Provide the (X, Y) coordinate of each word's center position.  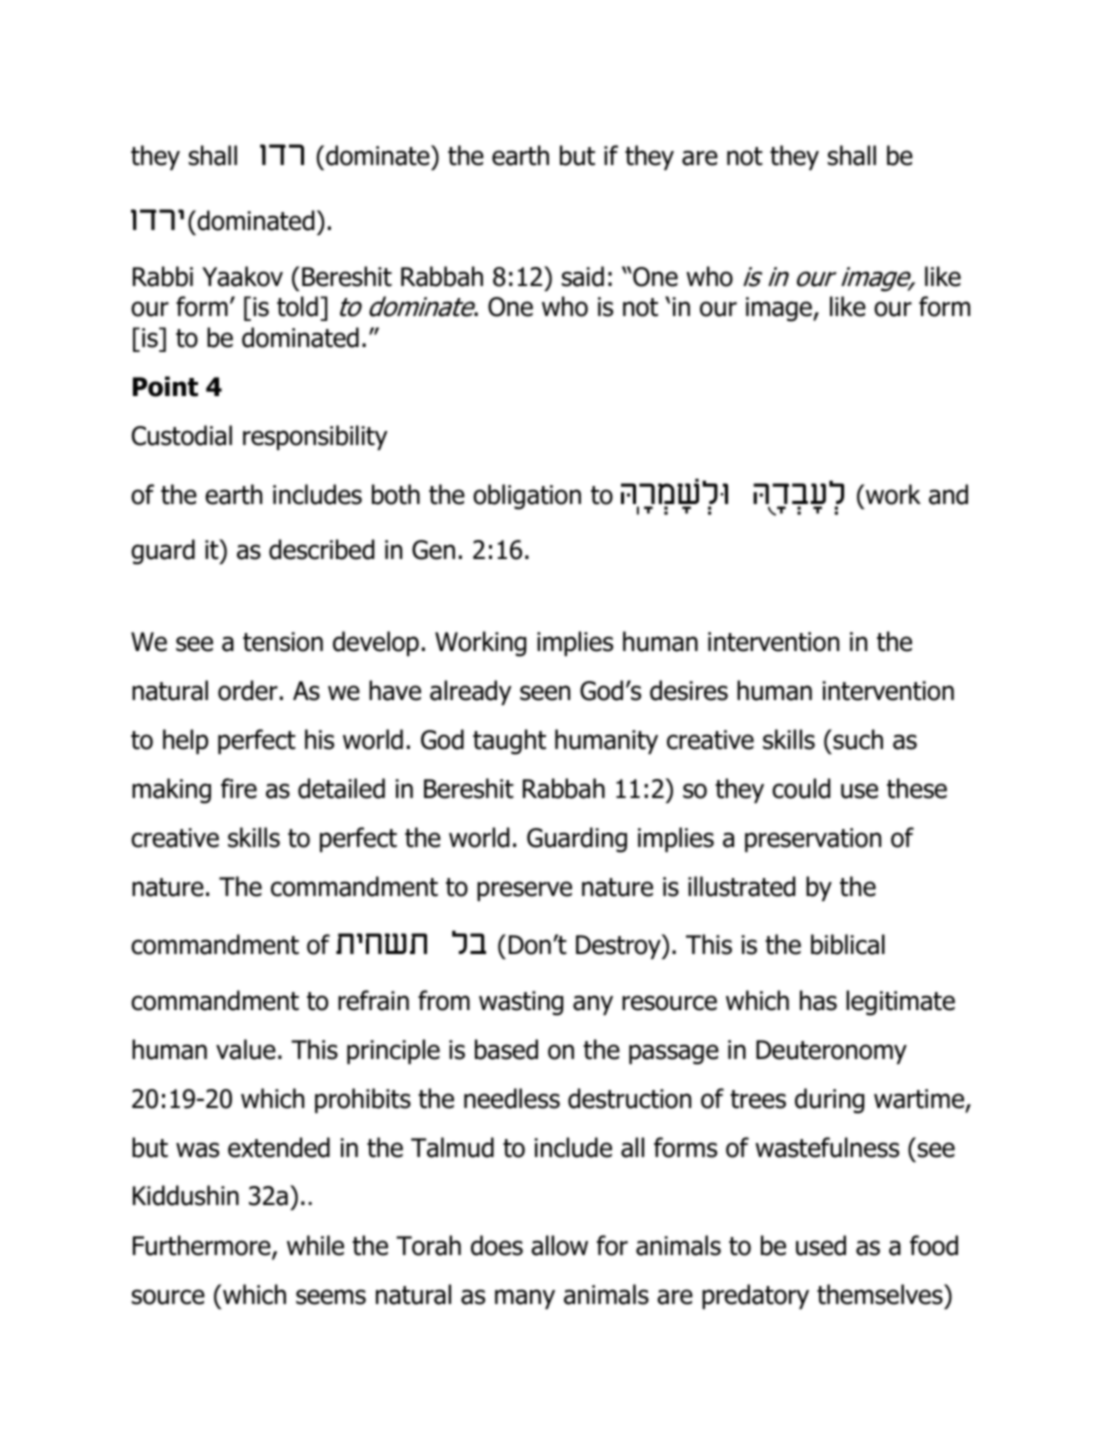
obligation (527, 497)
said (583, 276)
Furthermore (203, 1246)
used (821, 1245)
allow (559, 1245)
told (297, 306)
